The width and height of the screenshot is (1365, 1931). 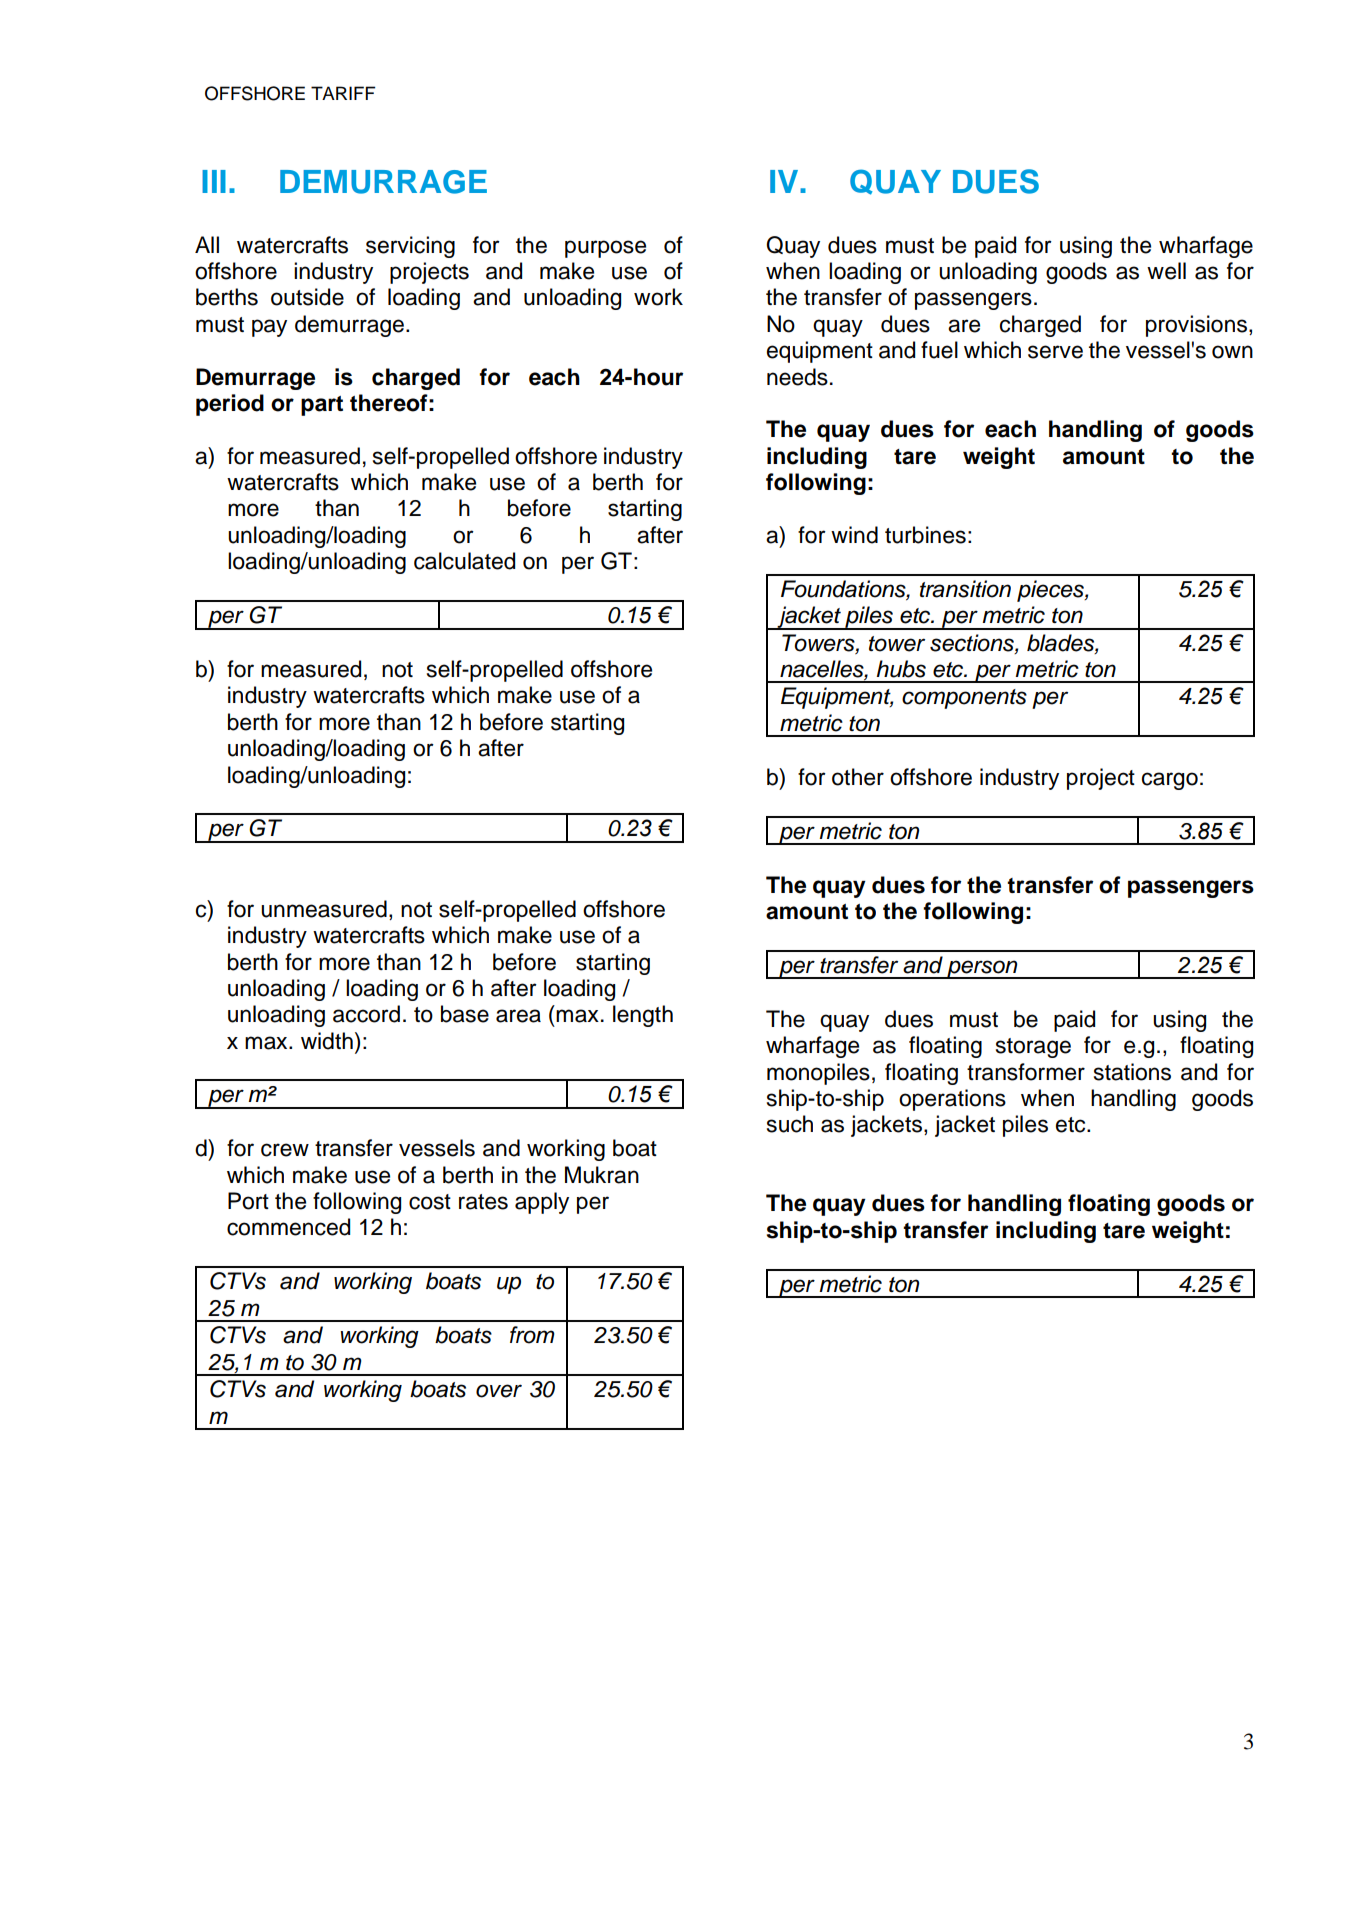 What do you see at coordinates (343, 93) in the screenshot?
I see `TARIFF` at bounding box center [343, 93].
